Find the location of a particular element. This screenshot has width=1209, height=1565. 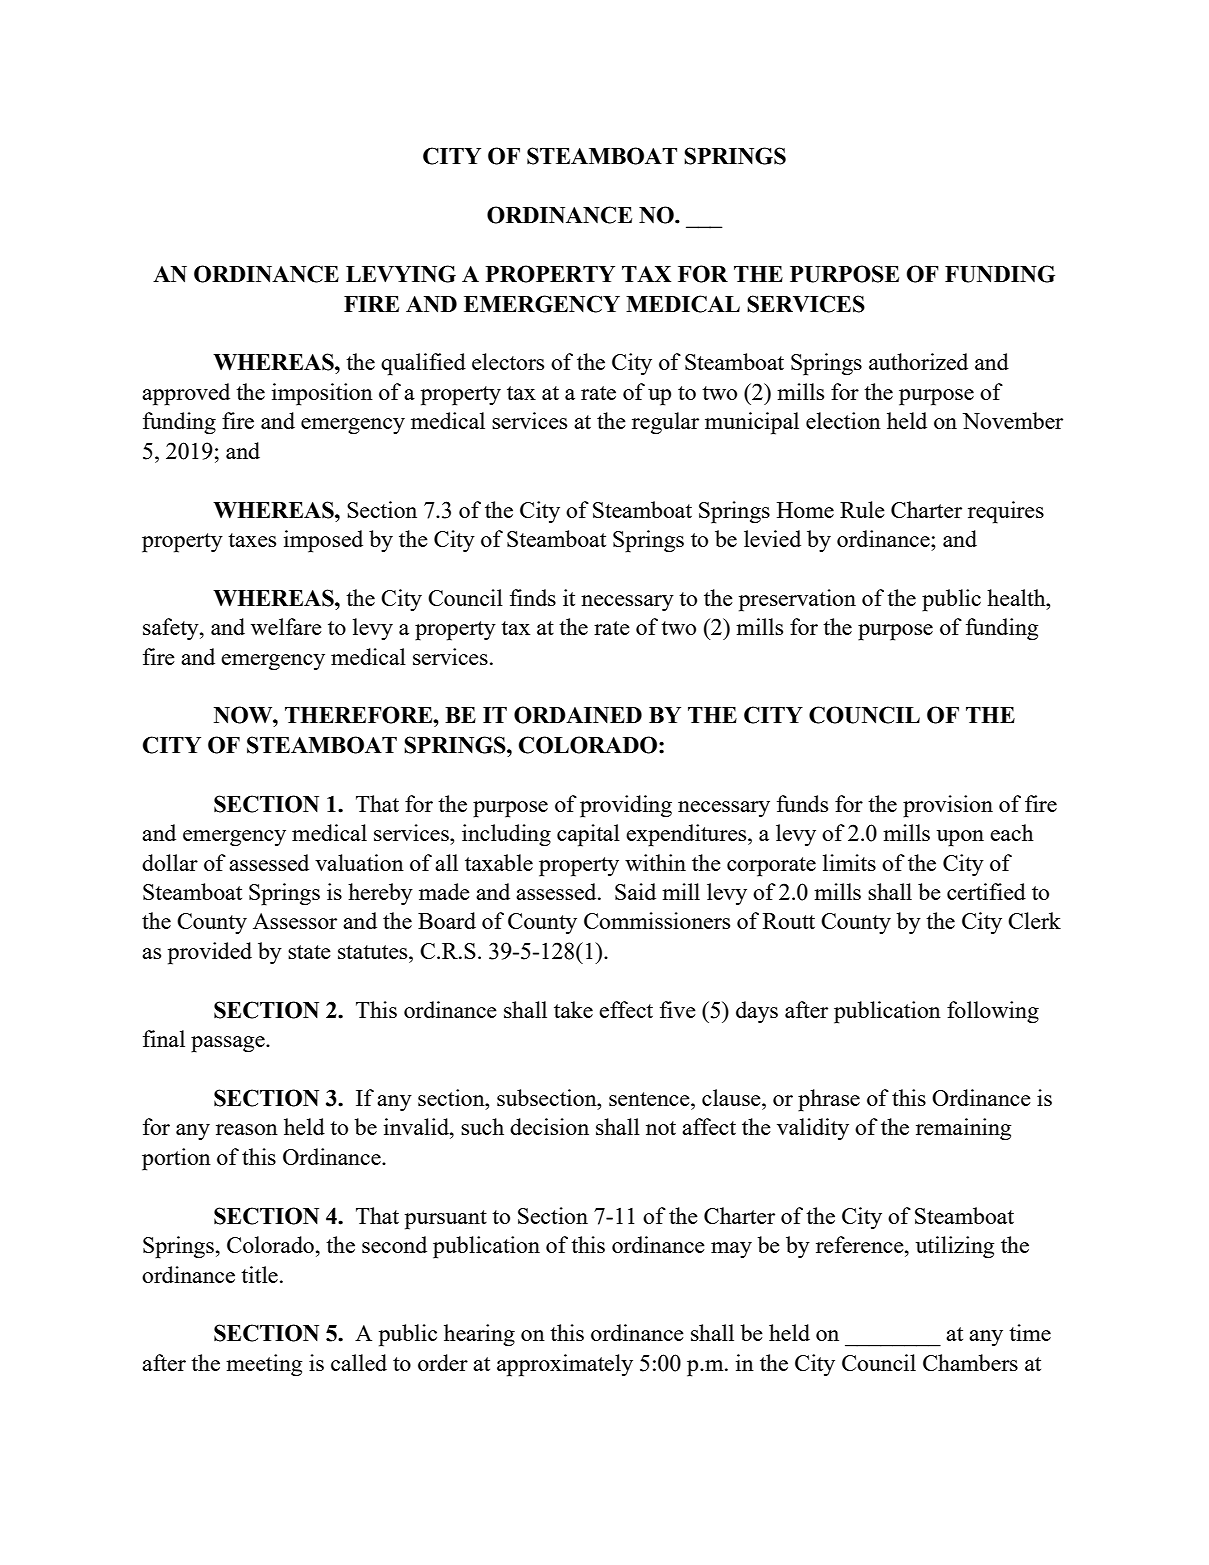

state is located at coordinates (309, 952).
